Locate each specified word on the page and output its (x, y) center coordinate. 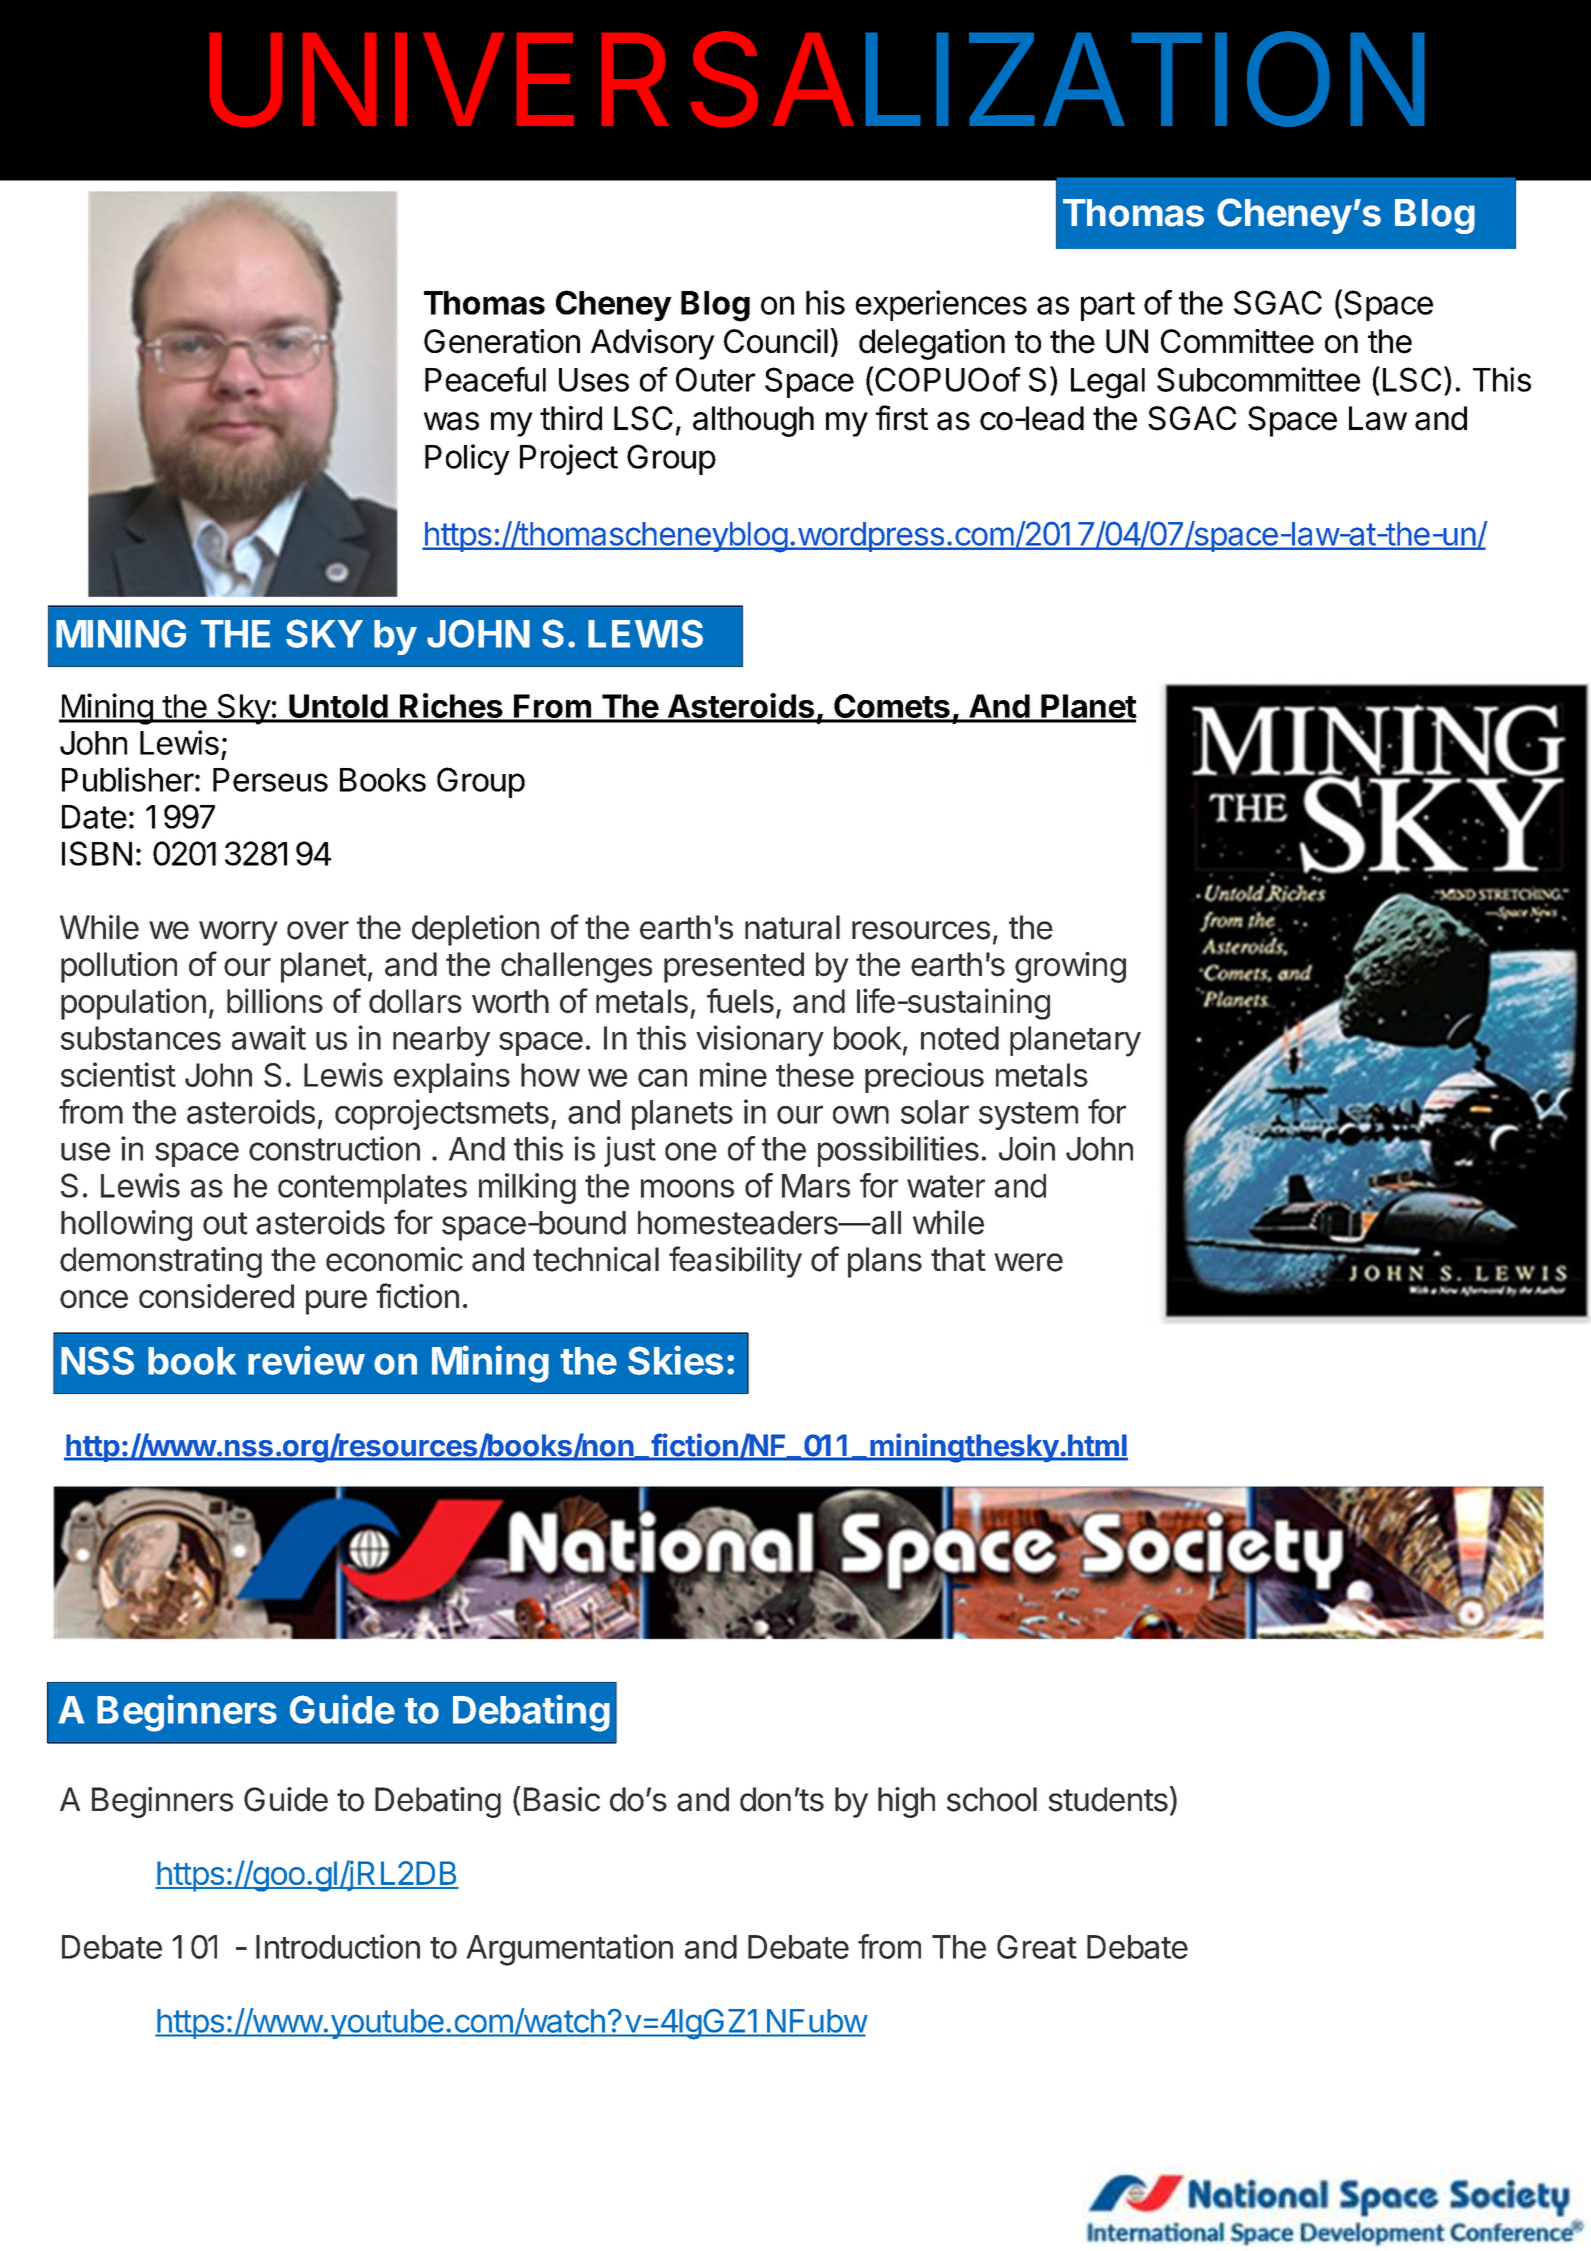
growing (1070, 967)
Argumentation (569, 1950)
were (1028, 1262)
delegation (932, 344)
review (306, 1360)
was (451, 421)
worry (238, 933)
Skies (675, 1360)
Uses (594, 380)
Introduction (338, 1946)
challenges (576, 967)
